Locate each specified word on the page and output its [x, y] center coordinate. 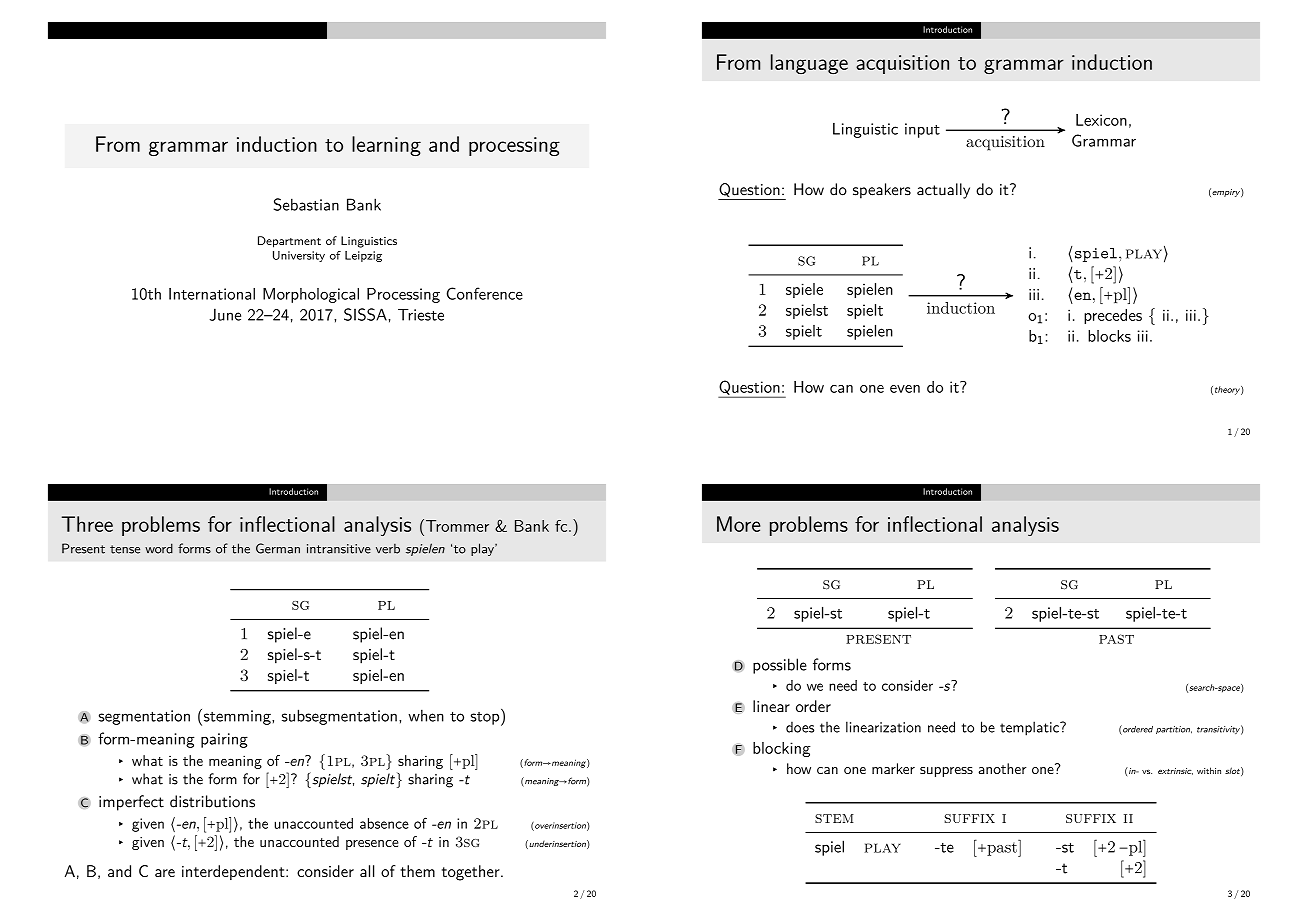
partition [1174, 730]
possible [780, 666]
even [905, 389]
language [809, 64]
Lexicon [1101, 120]
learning [386, 146]
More [739, 524]
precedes [1113, 316]
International [212, 294]
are [165, 873]
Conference [485, 293]
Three [87, 524]
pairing [224, 740]
